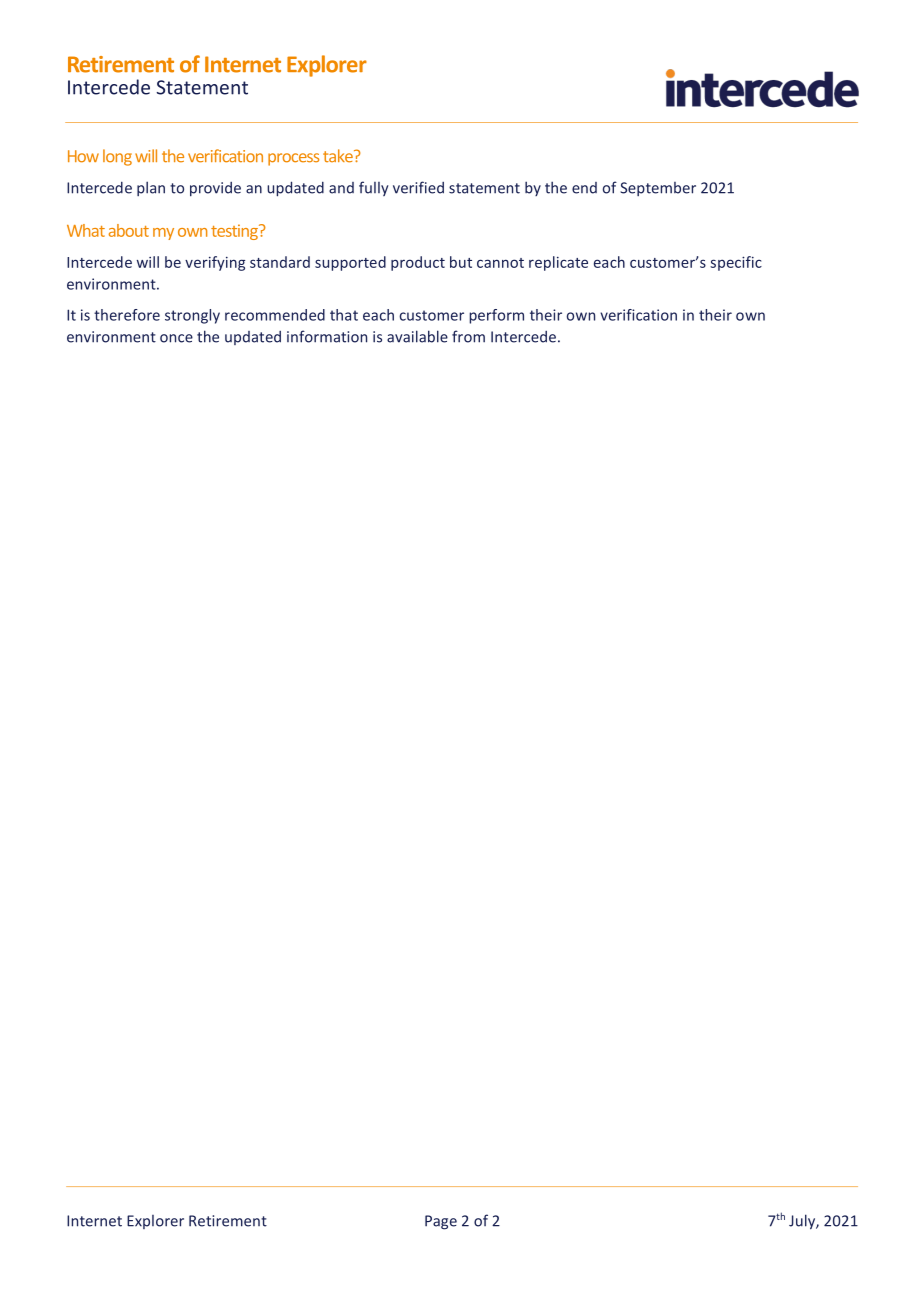 The image size is (924, 1307). What do you see at coordinates (441, 1222) in the screenshot?
I see `Page` at bounding box center [441, 1222].
